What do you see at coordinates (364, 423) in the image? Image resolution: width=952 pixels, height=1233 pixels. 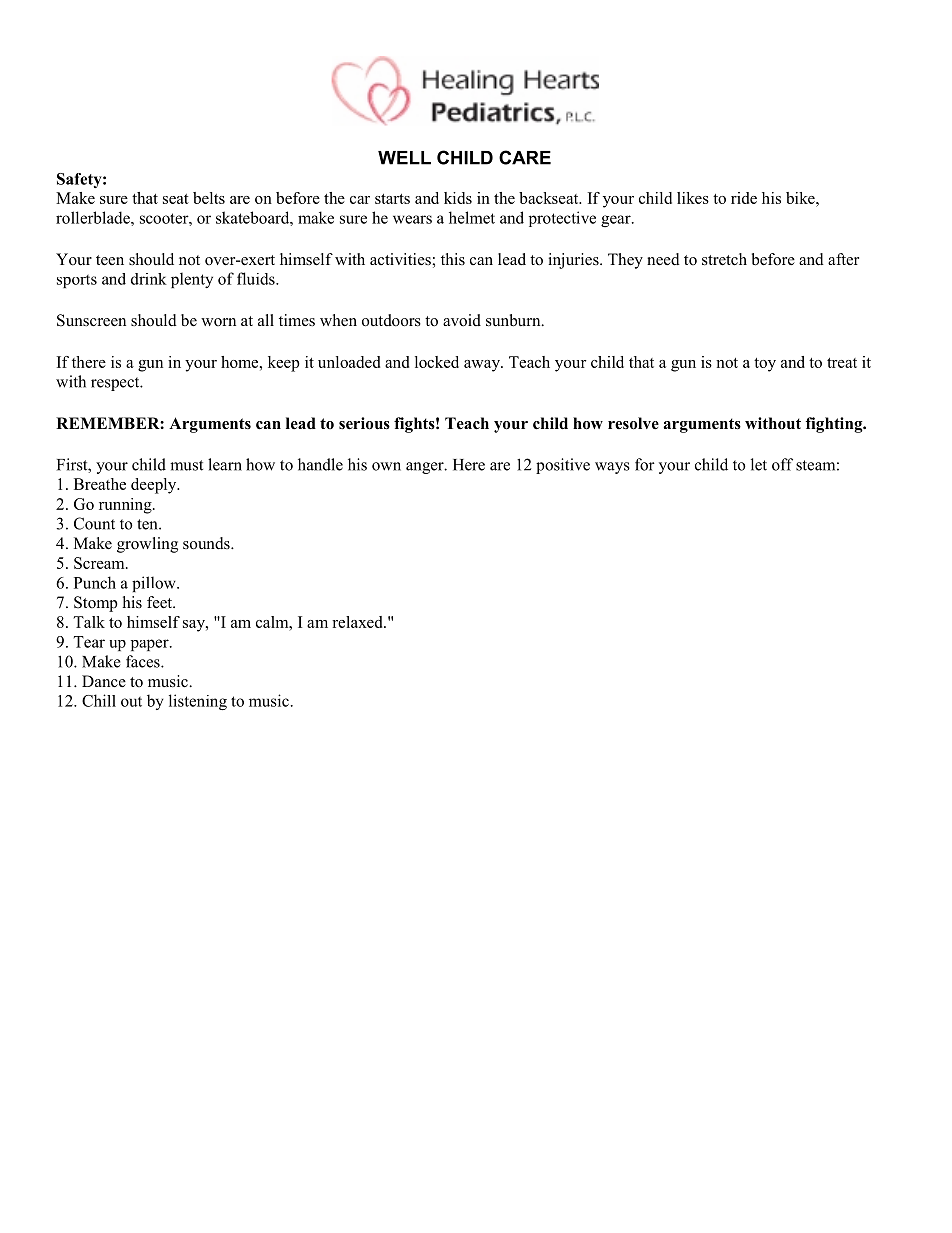 I see `serious` at bounding box center [364, 423].
